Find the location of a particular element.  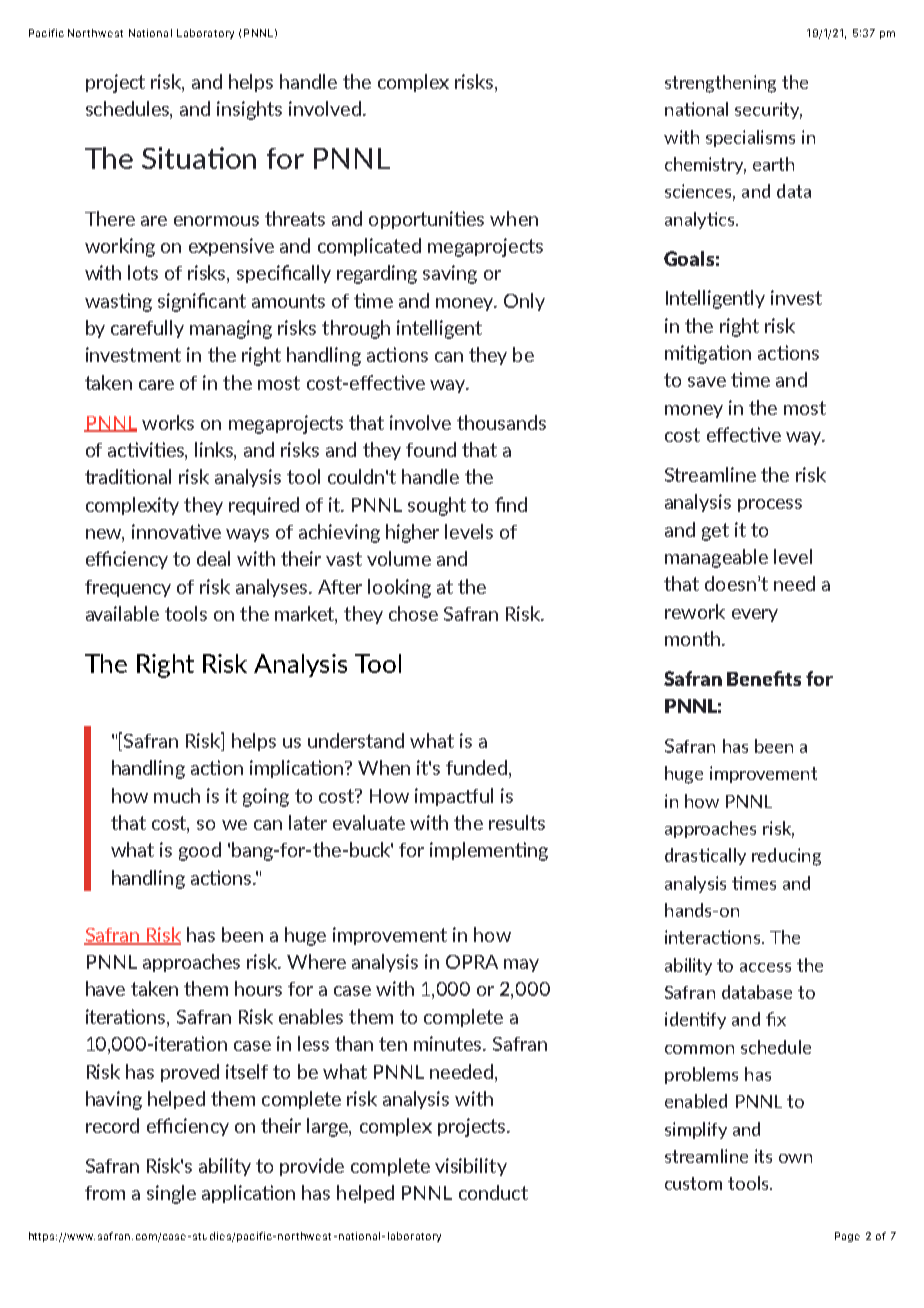

single is located at coordinates (171, 1194).
